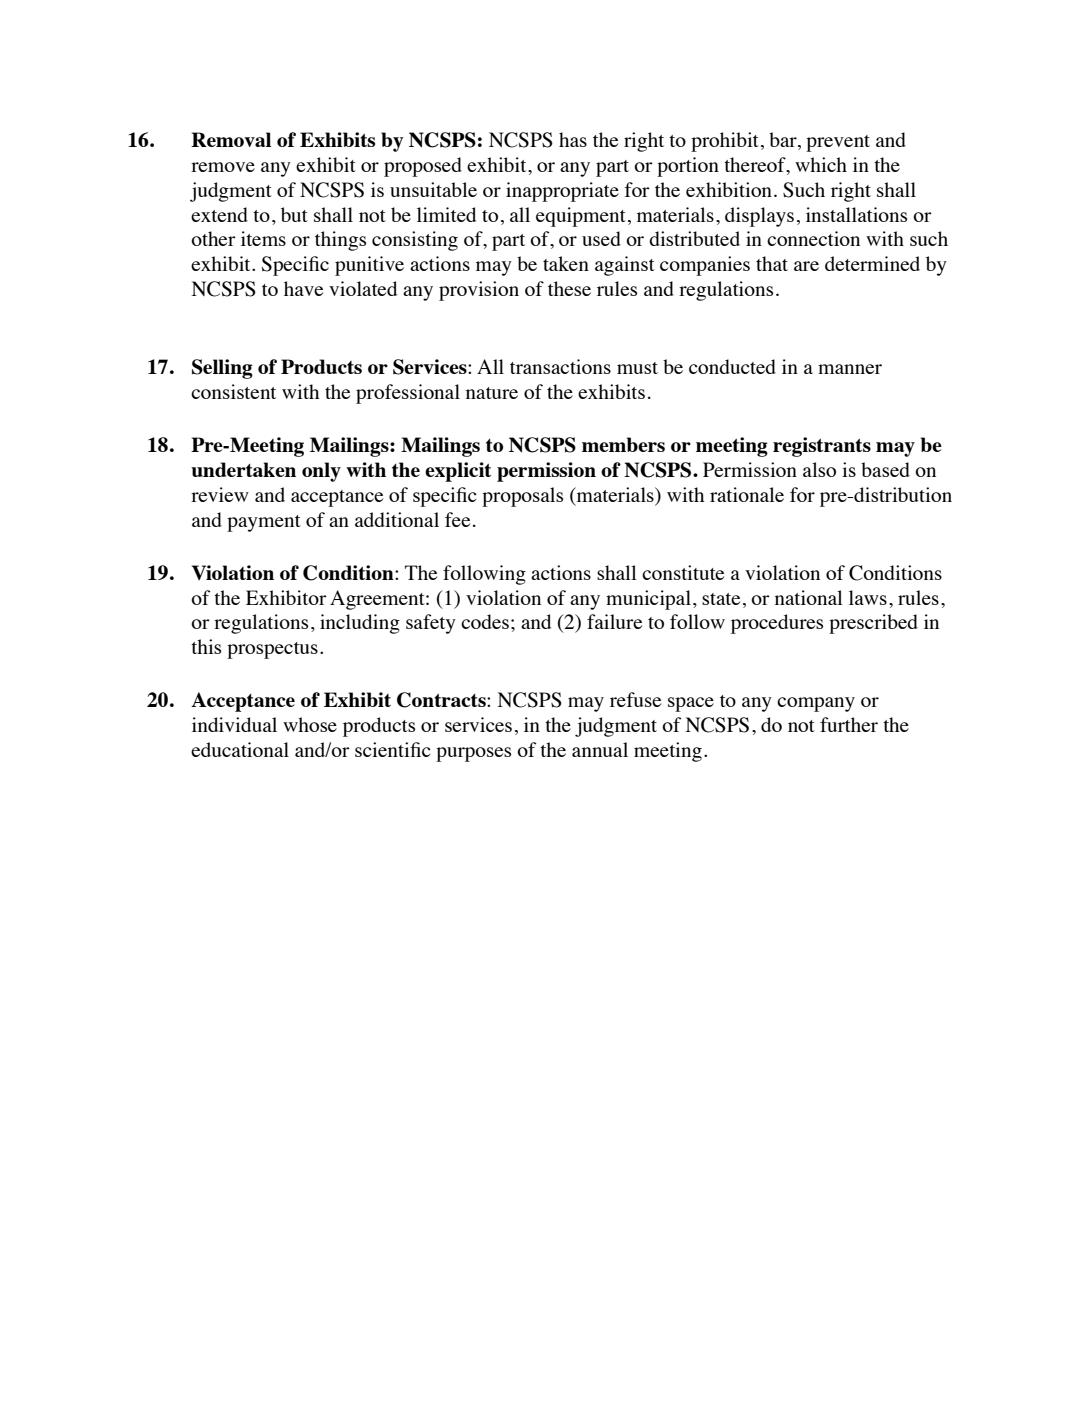  What do you see at coordinates (850, 369) in the screenshot?
I see `manner` at bounding box center [850, 369].
